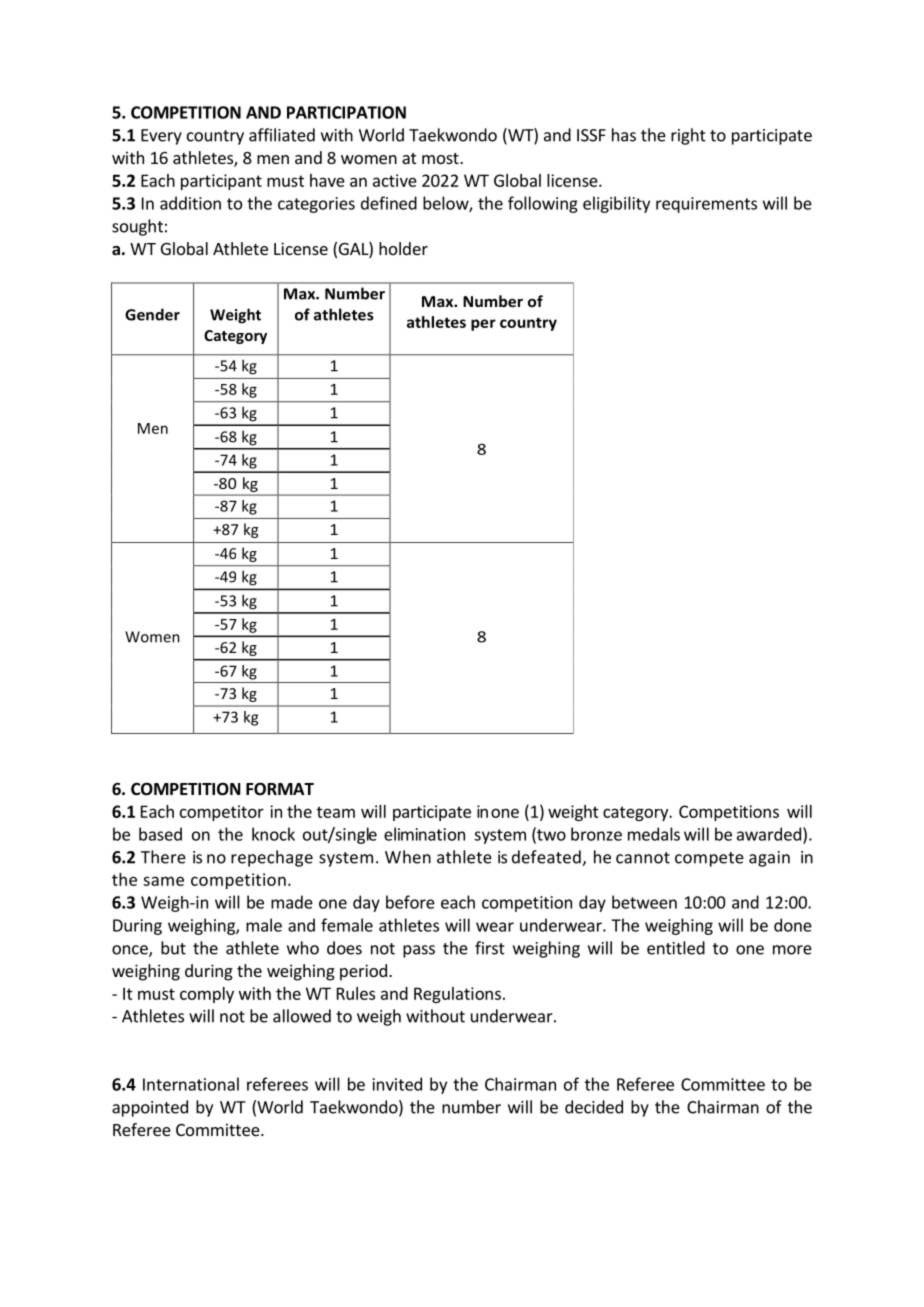 The width and height of the screenshot is (924, 1307). Describe the element at coordinates (161, 137) in the screenshot. I see `Every` at that location.
